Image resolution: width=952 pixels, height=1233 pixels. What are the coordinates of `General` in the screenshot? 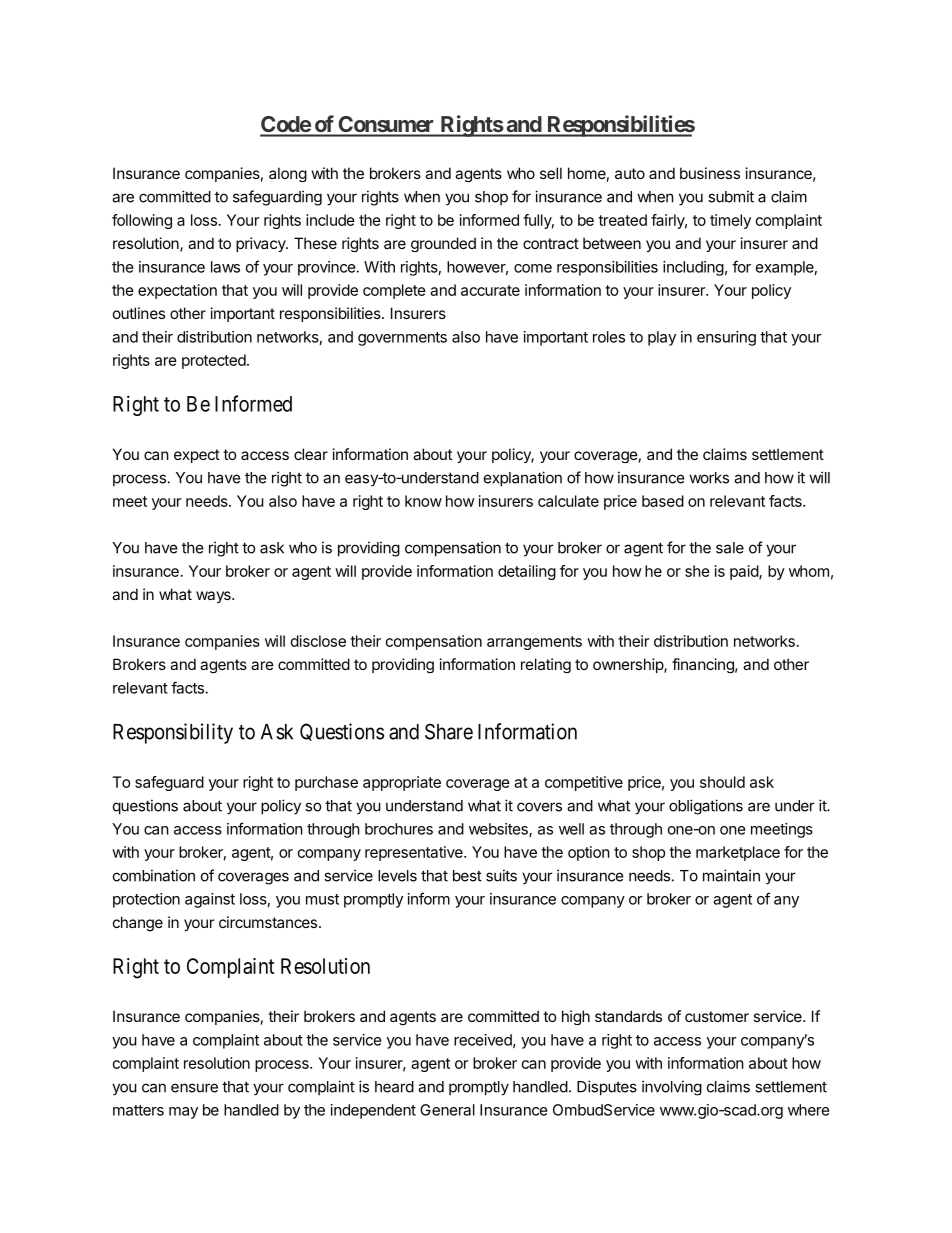 It's located at (447, 1110).
